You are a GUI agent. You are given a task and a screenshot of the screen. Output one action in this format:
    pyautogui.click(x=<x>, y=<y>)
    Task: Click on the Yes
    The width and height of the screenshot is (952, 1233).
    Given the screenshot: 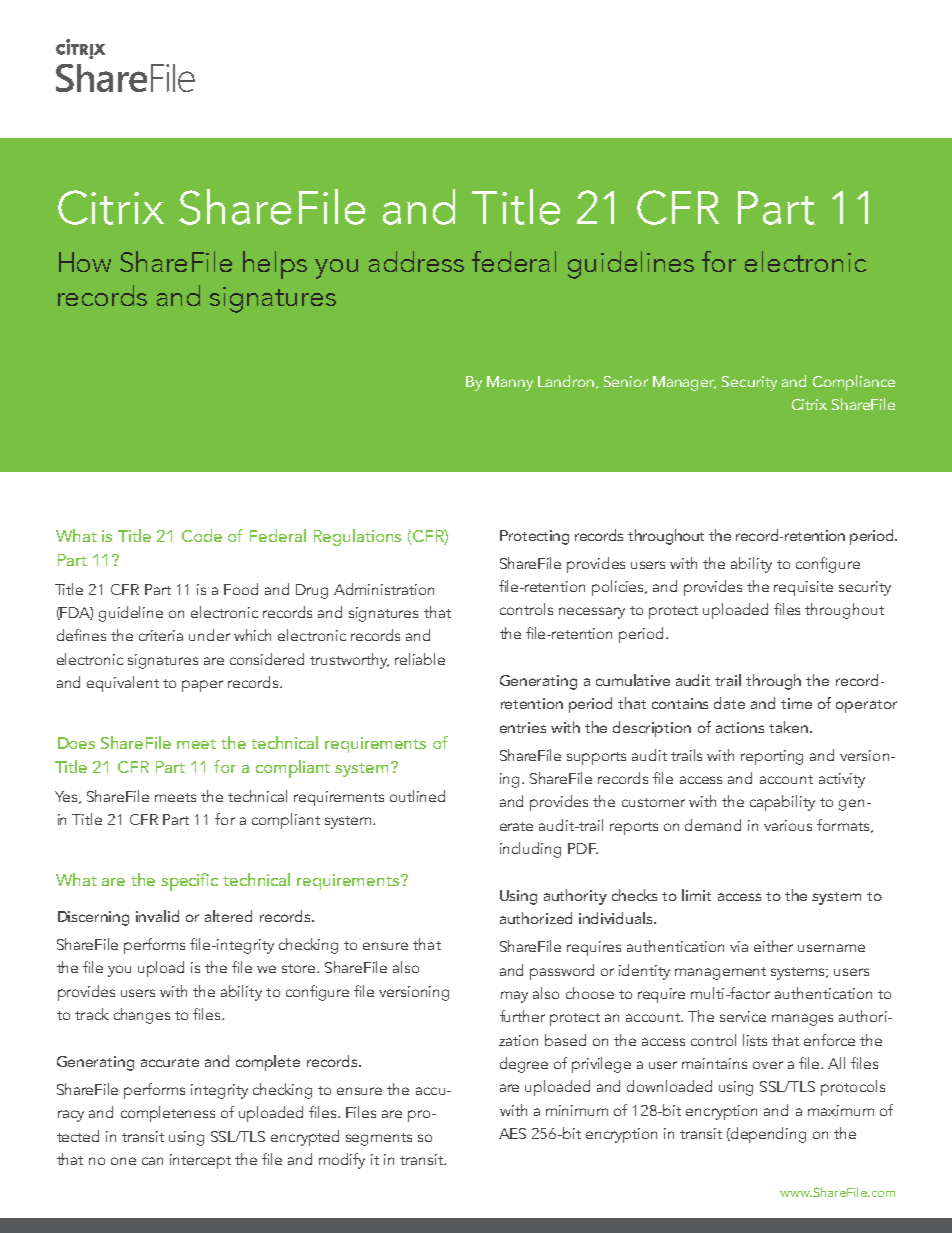 What is the action you would take?
    pyautogui.click(x=67, y=797)
